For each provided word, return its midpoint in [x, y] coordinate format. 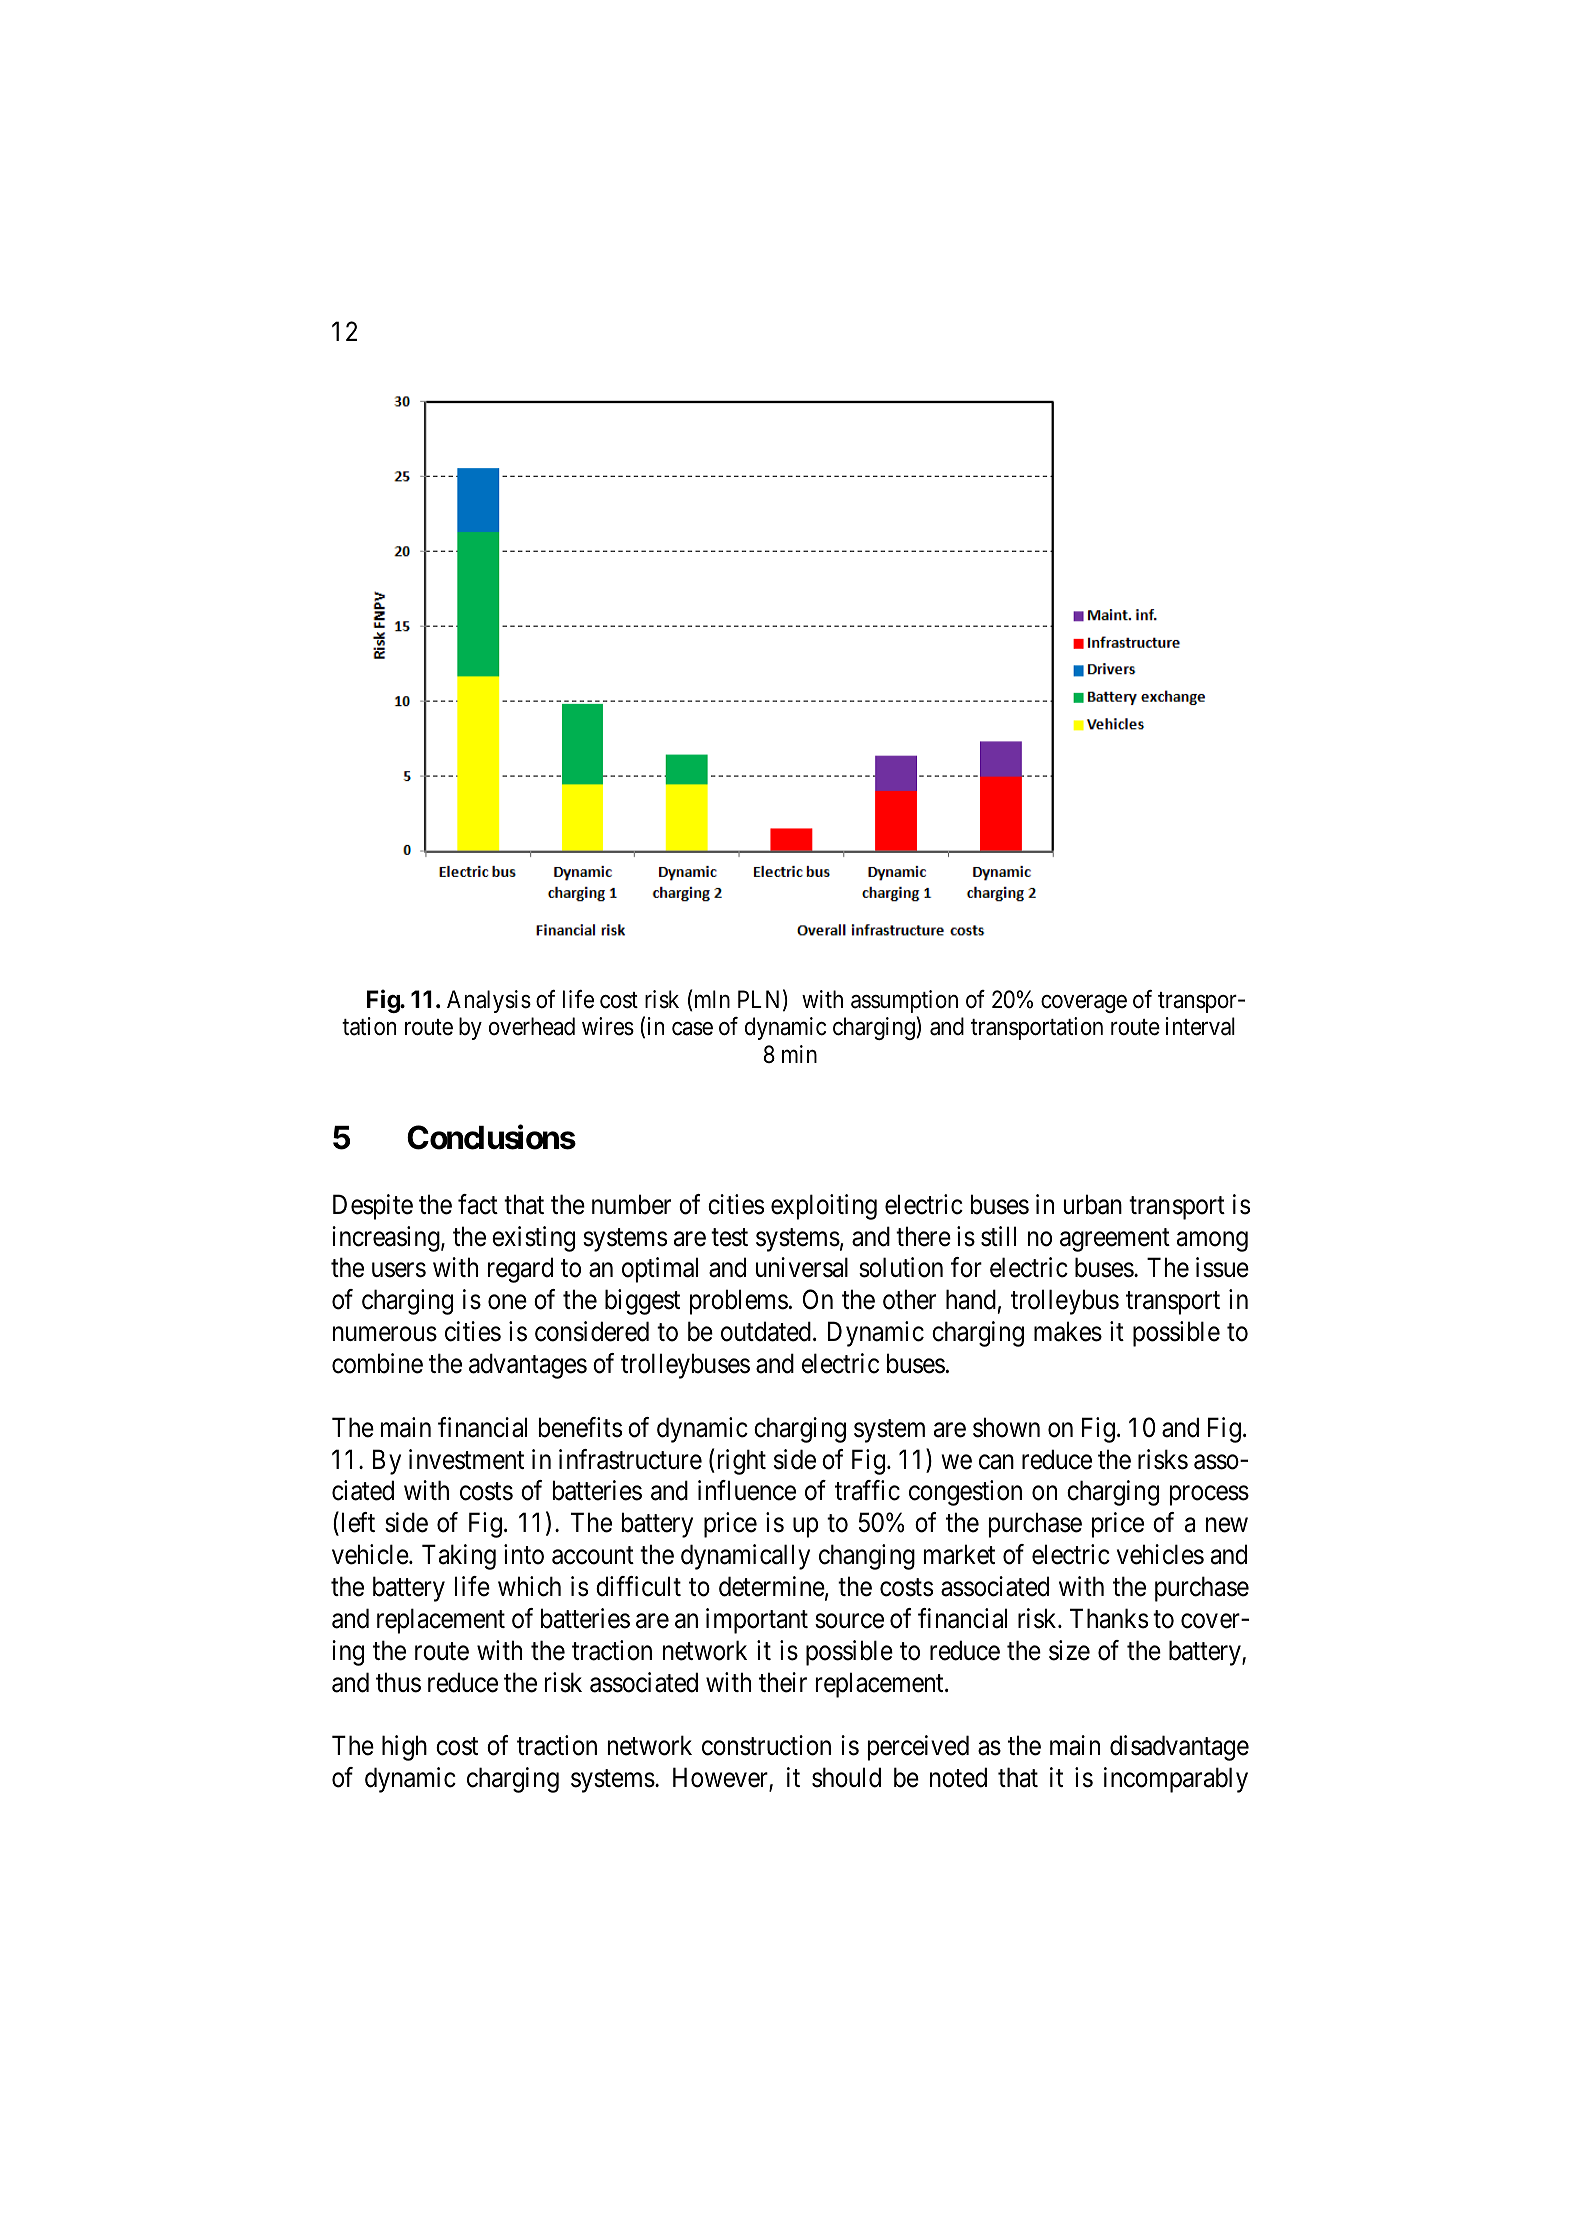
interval [1200, 1026]
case [692, 1029]
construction [766, 1745]
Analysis [489, 1001]
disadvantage [1179, 1748]
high [404, 1748]
